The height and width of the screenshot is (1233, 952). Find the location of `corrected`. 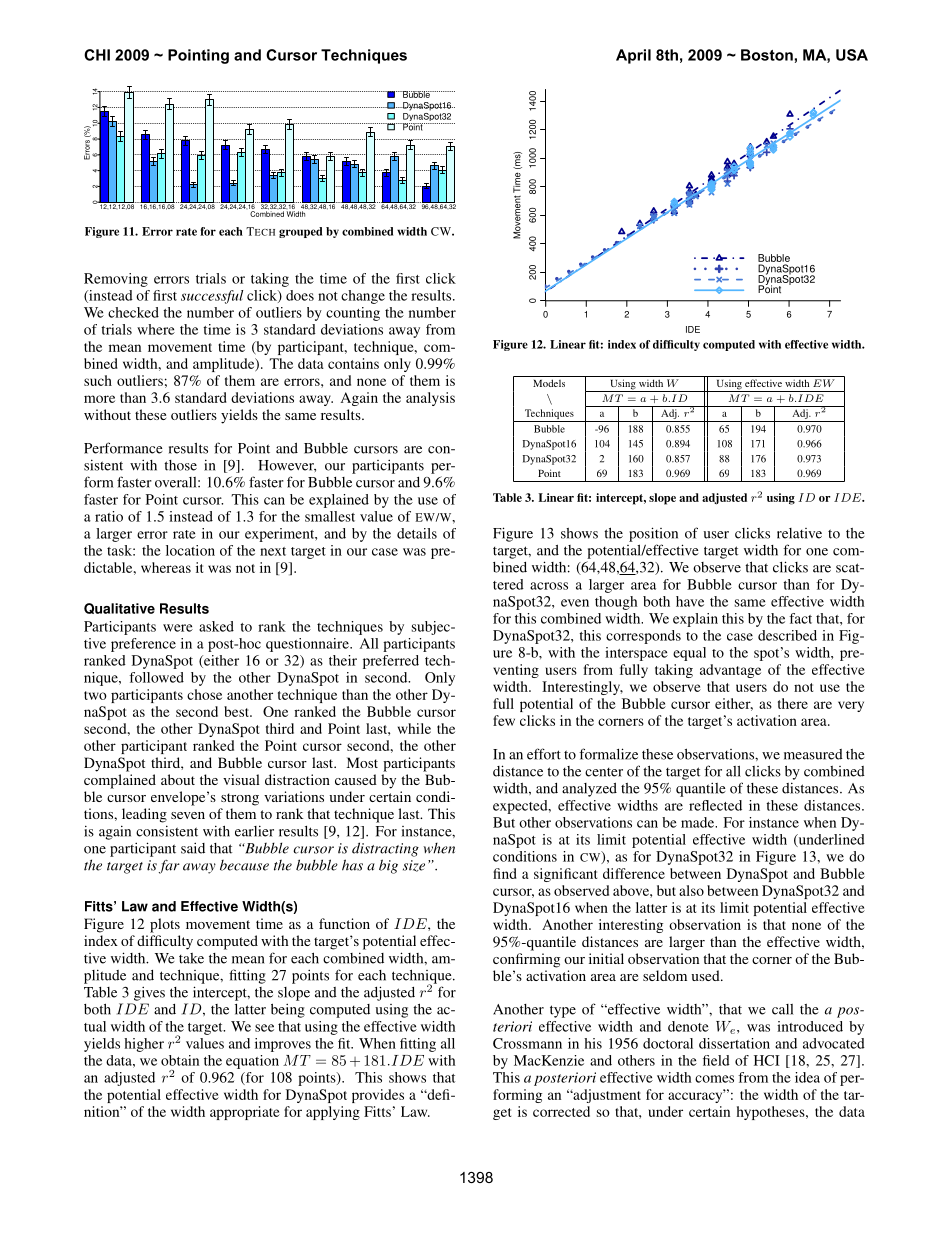

corrected is located at coordinates (561, 1111).
